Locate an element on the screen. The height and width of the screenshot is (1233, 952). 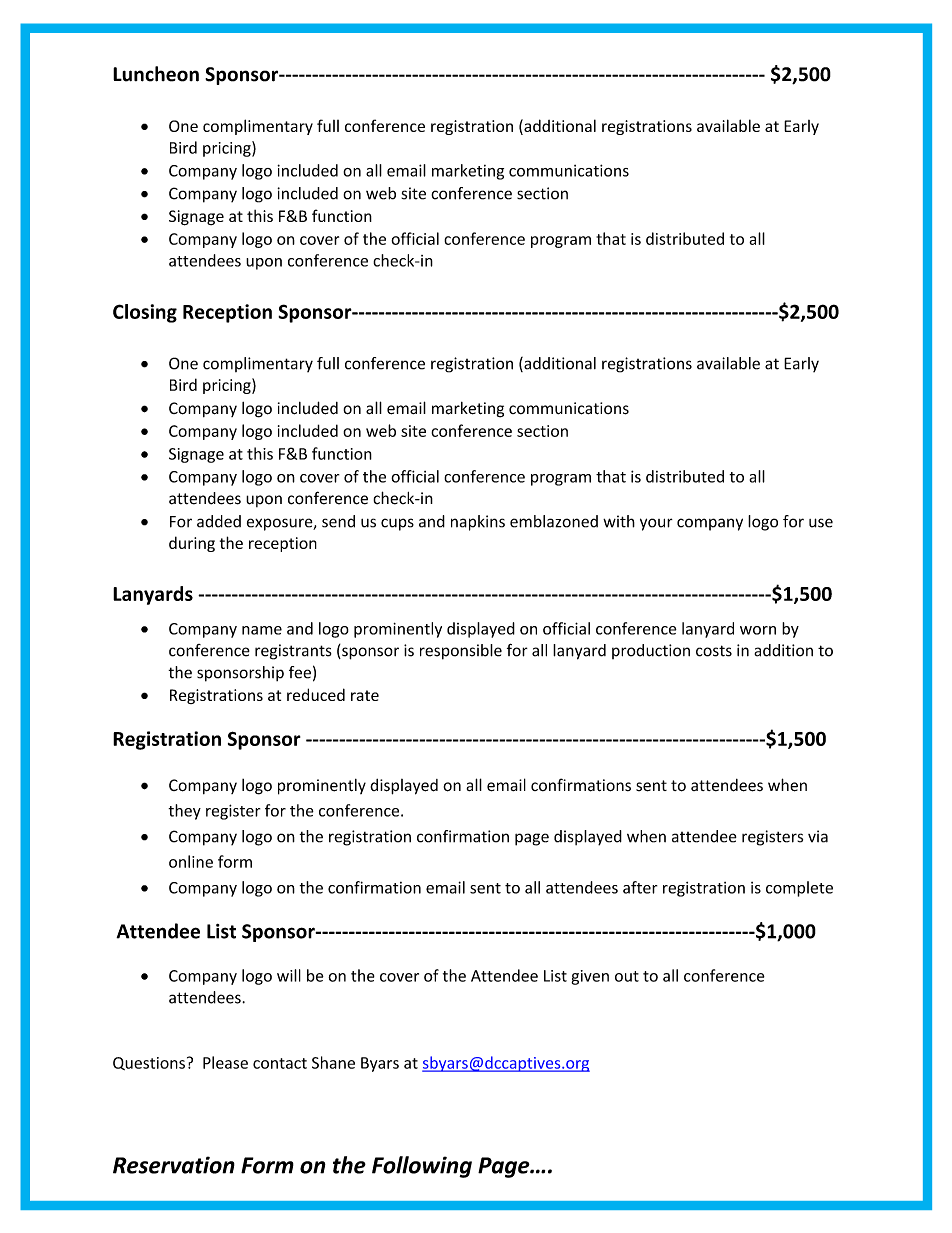
name is located at coordinates (262, 630).
